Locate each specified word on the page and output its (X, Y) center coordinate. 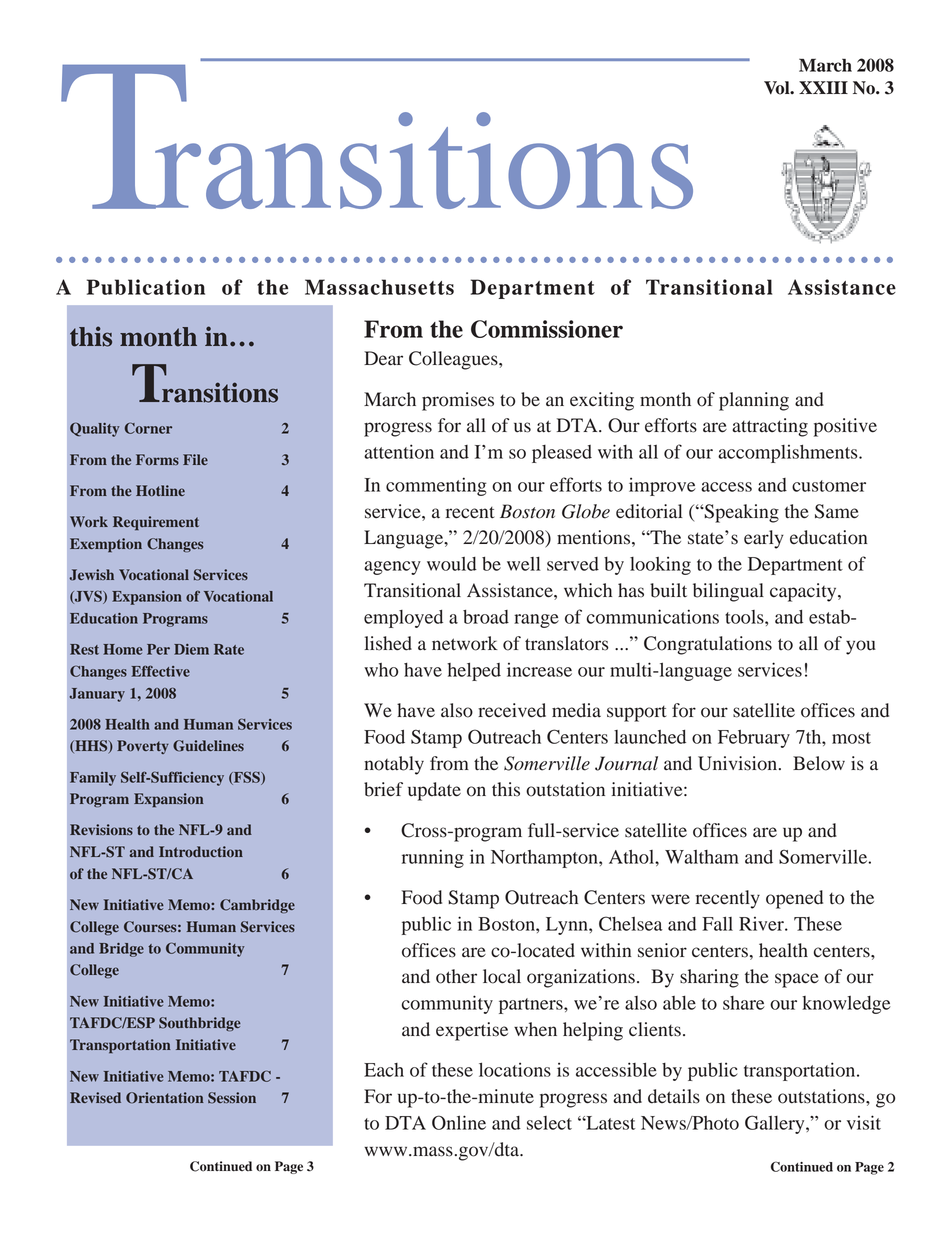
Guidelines (208, 746)
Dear (383, 358)
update (434, 791)
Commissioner (547, 329)
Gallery (776, 1124)
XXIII (823, 87)
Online (459, 1122)
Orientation (165, 1098)
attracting (770, 427)
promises (458, 401)
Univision (739, 763)
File (195, 459)
